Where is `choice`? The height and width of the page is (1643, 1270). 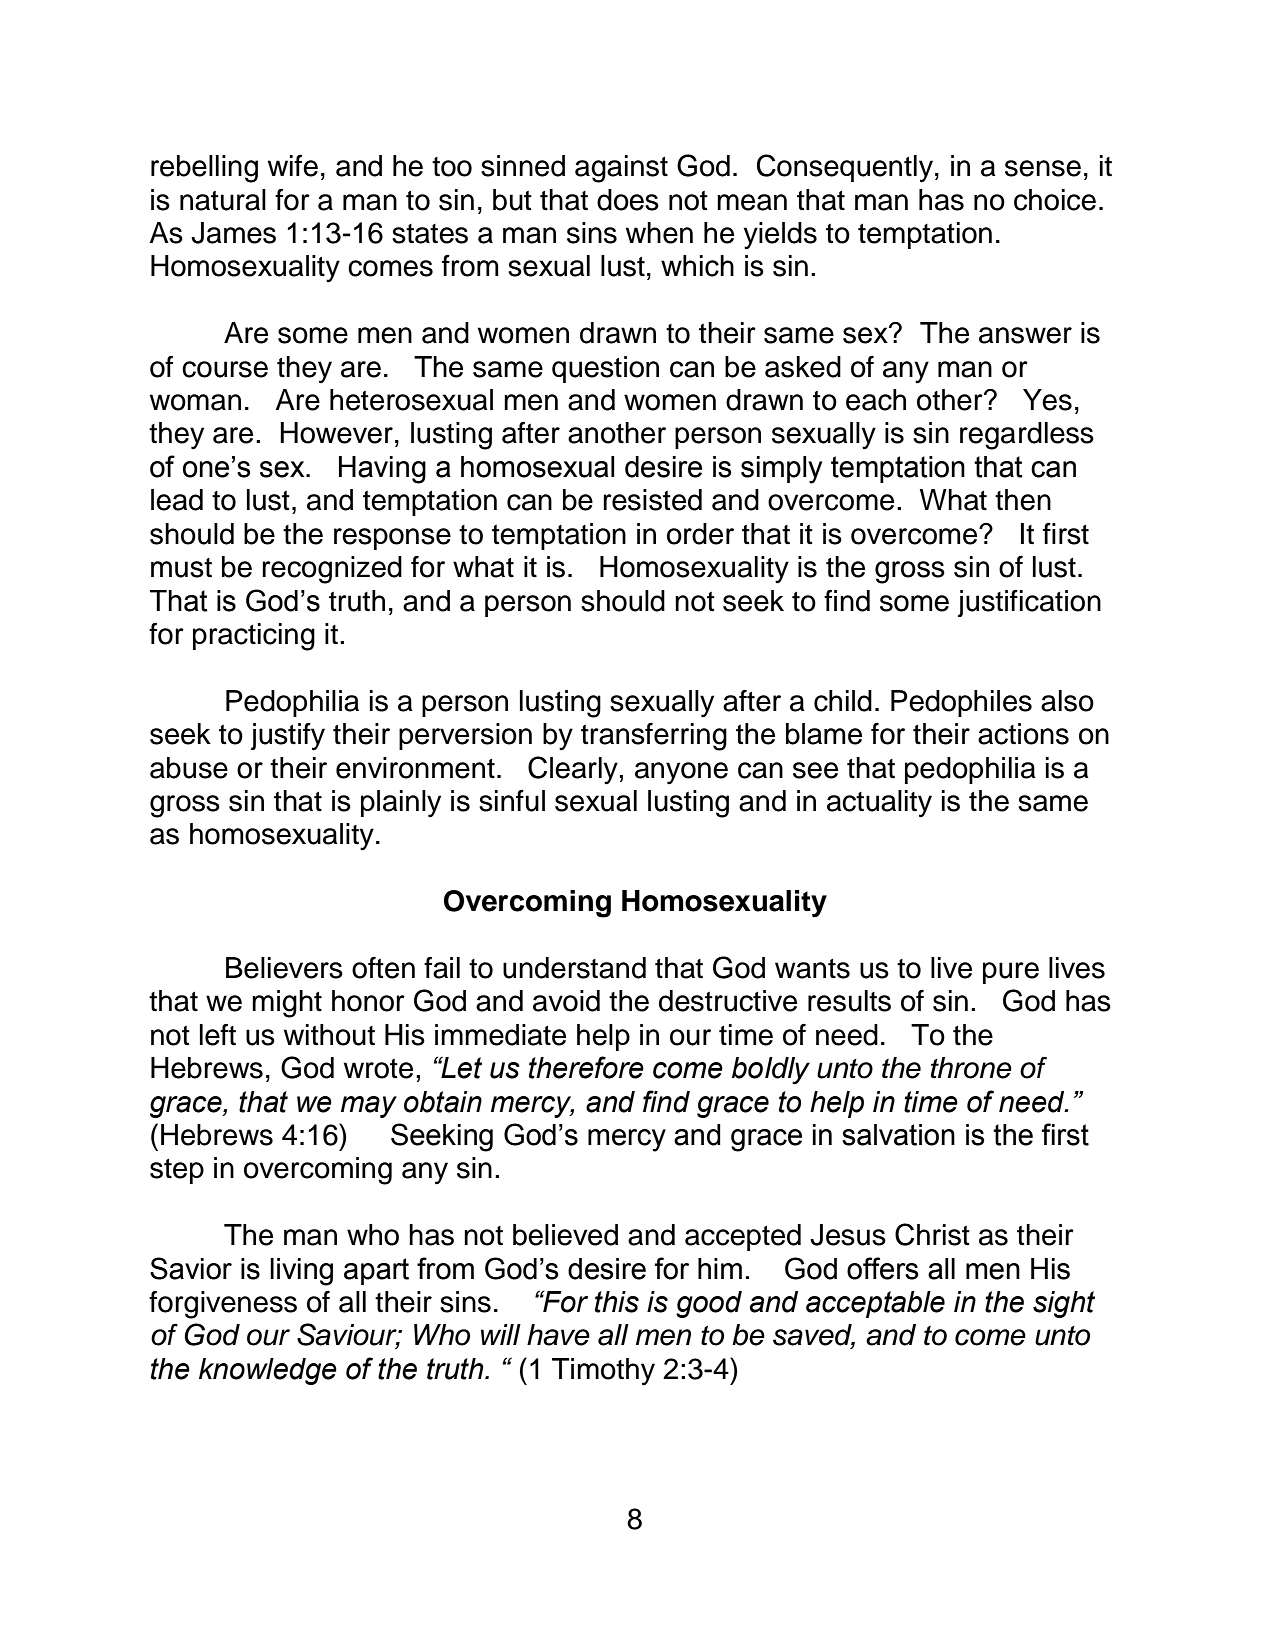
choice is located at coordinates (1055, 200).
